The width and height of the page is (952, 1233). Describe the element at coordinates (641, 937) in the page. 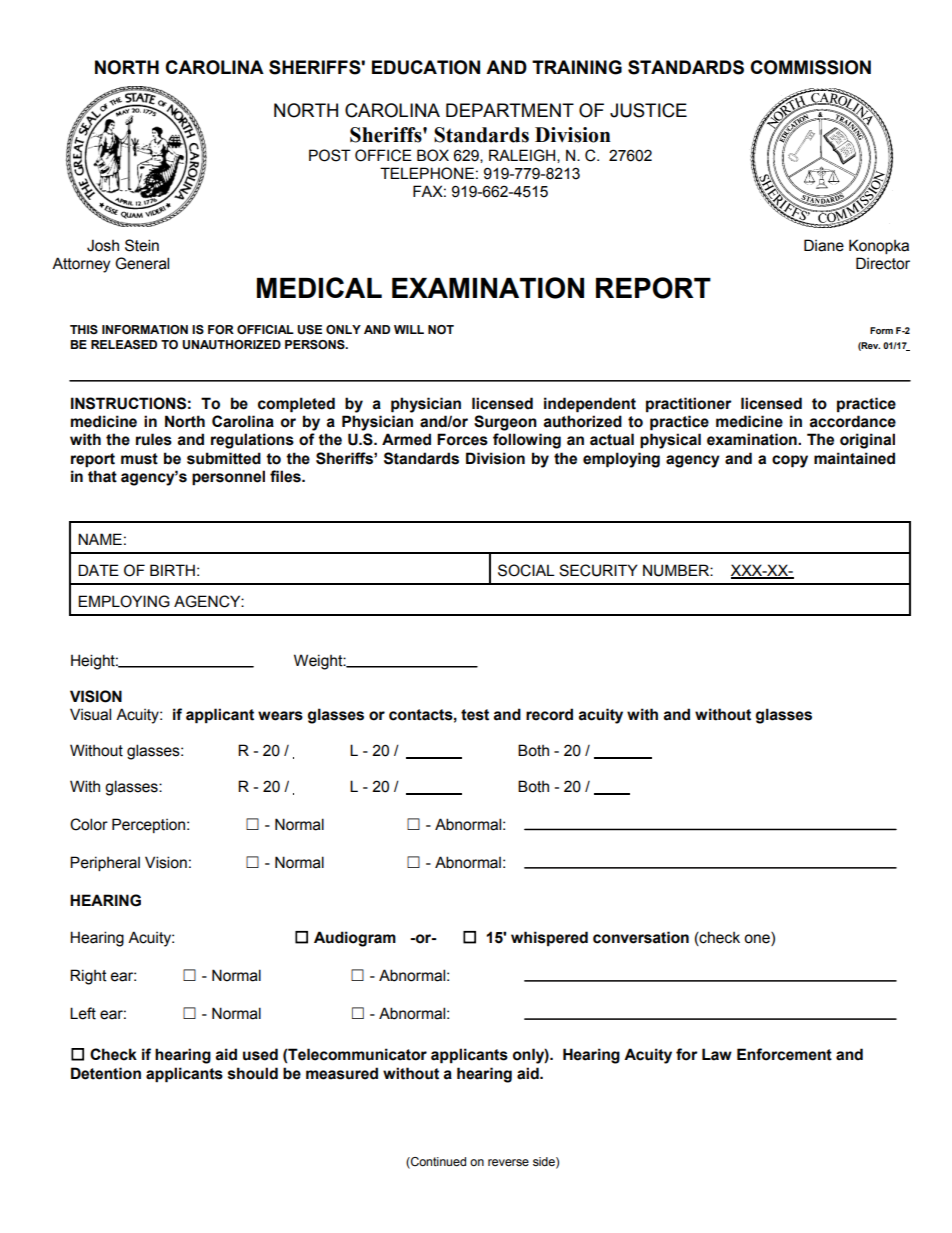

I see `conversation` at that location.
